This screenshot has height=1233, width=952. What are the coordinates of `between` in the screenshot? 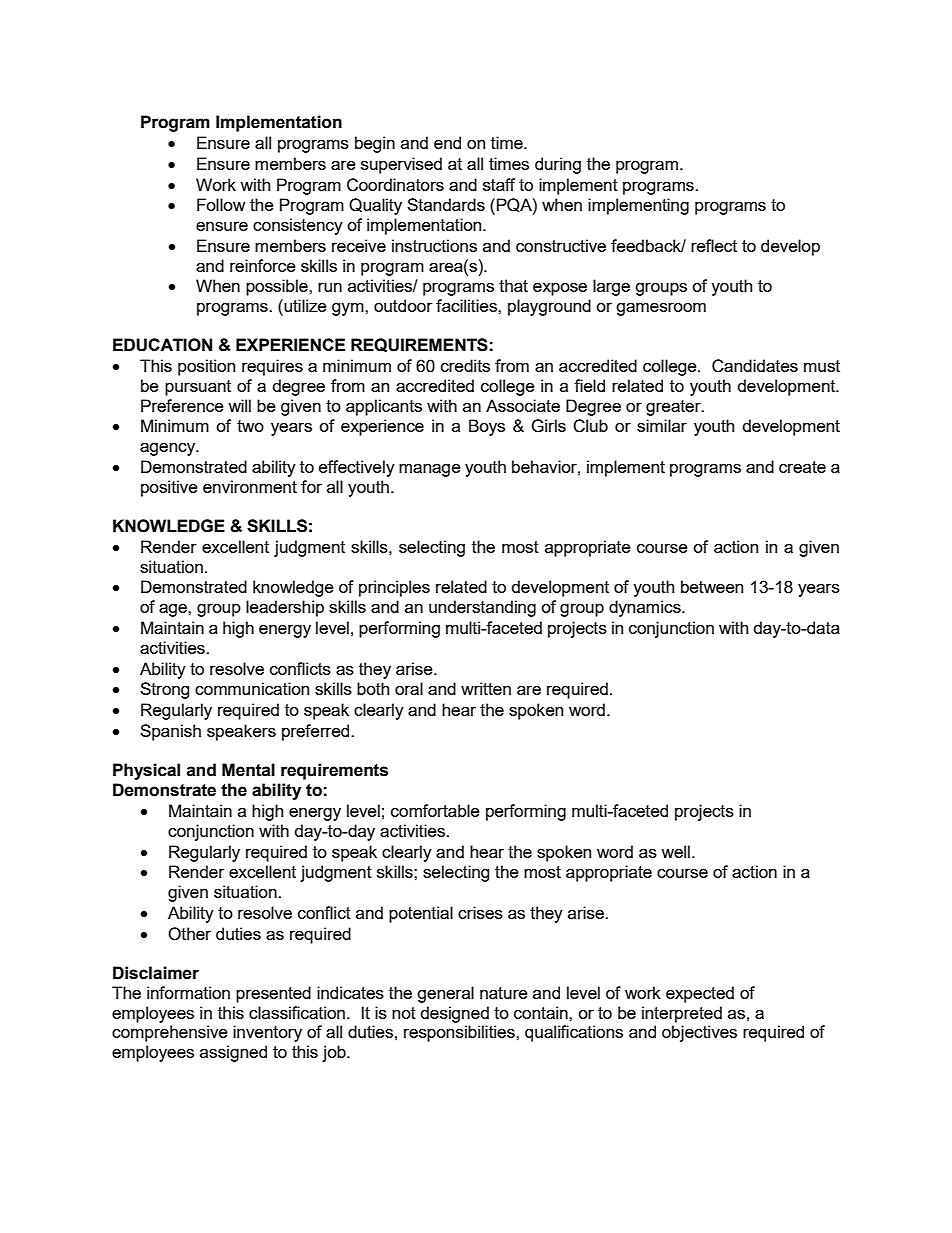 It's located at (712, 586).
